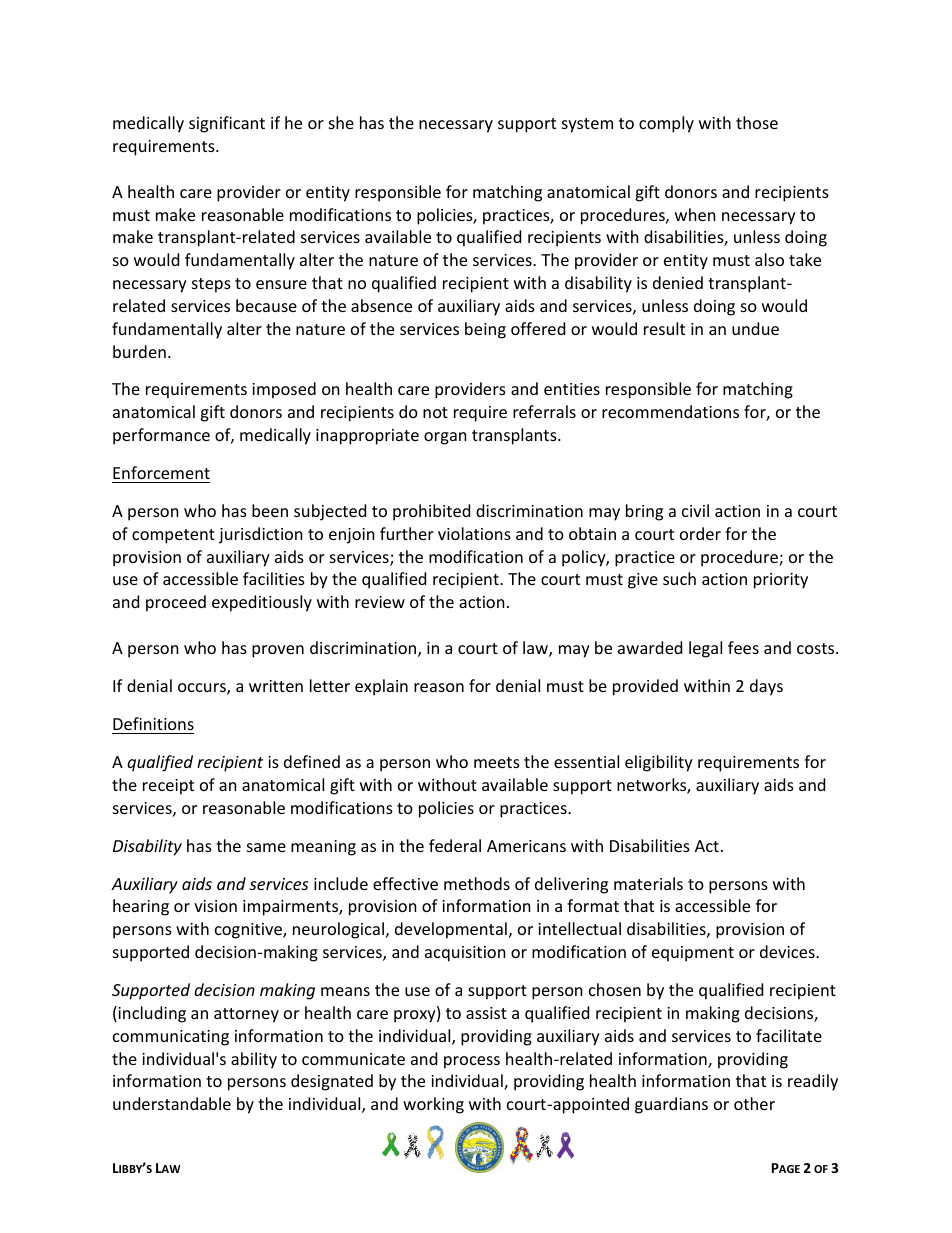 The height and width of the document is (1233, 952). I want to click on system, so click(587, 125).
